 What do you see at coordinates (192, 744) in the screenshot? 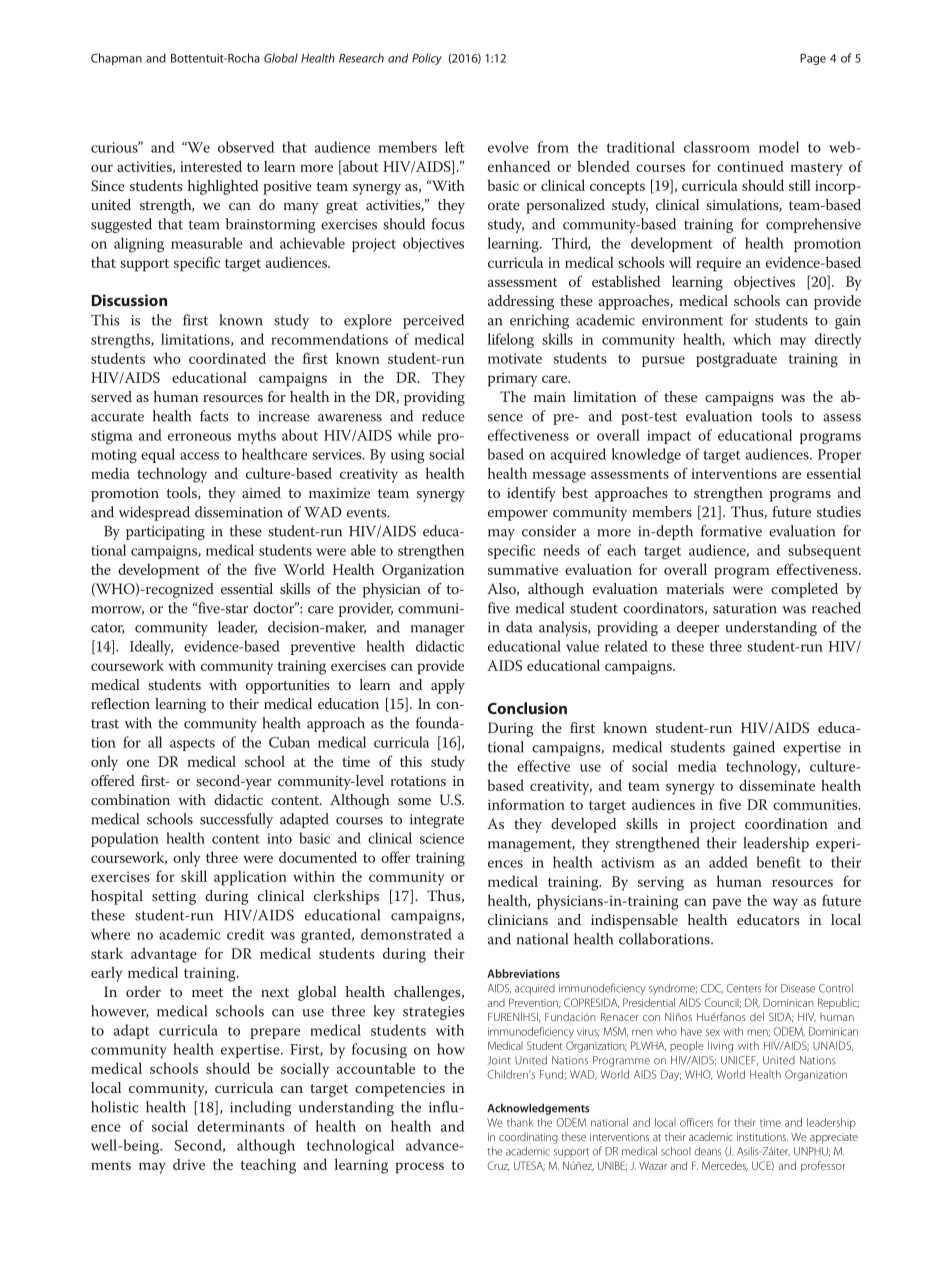
I see `aspects` at bounding box center [192, 744].
